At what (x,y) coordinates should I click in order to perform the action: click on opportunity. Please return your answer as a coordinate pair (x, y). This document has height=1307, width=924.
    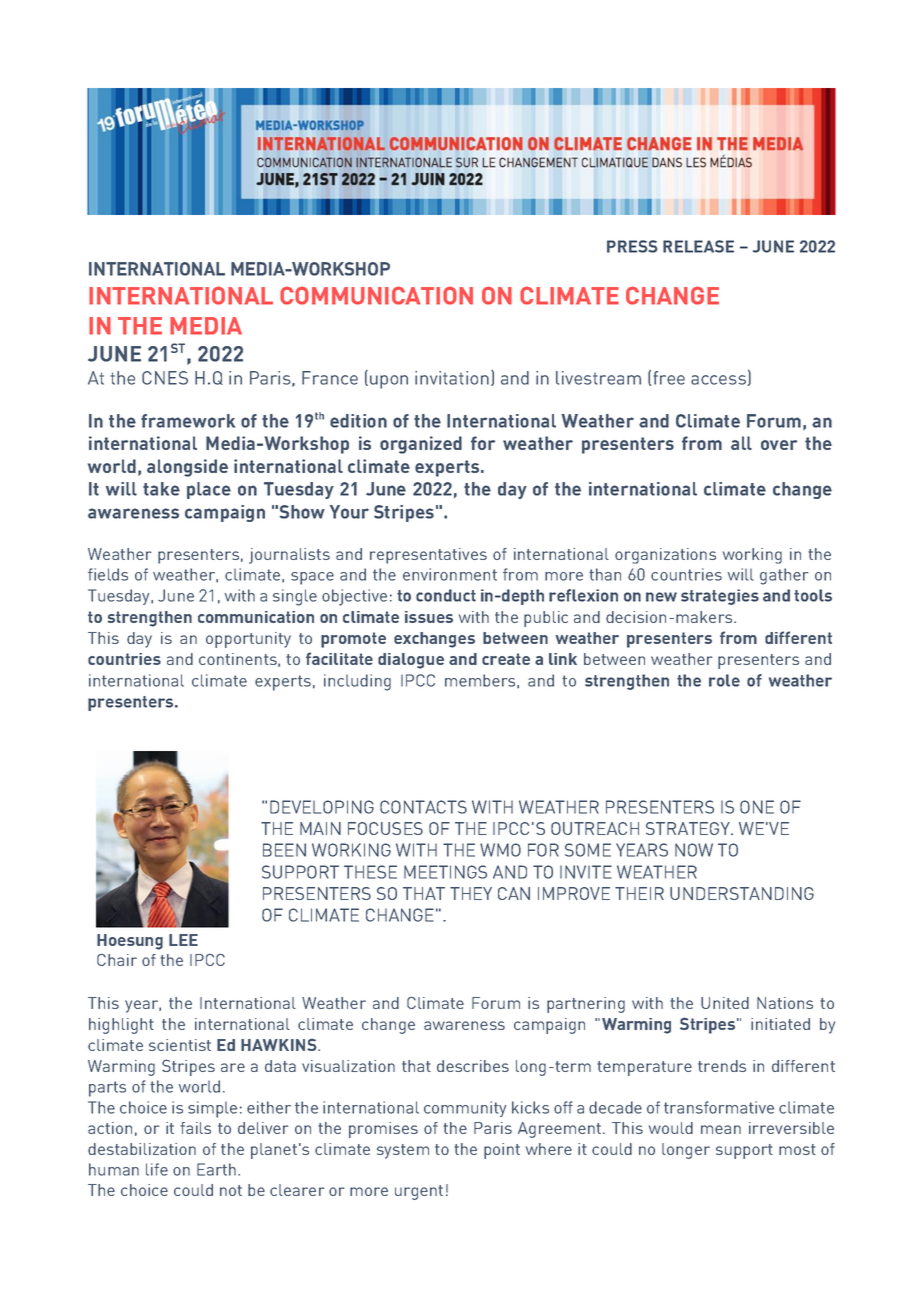
    Looking at the image, I should click on (248, 640).
